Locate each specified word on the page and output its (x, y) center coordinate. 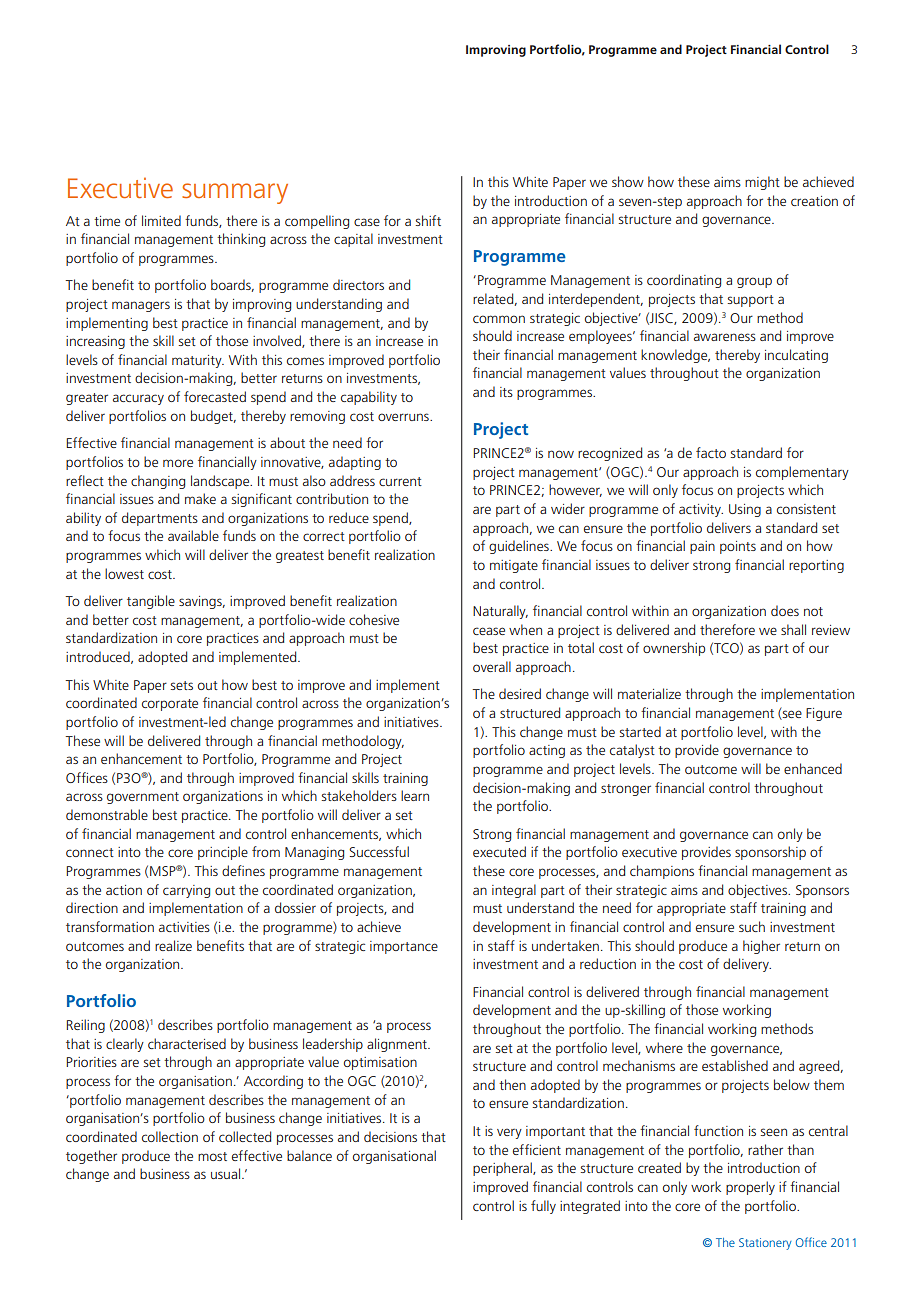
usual (225, 1173)
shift (428, 220)
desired (520, 693)
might (762, 183)
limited (161, 220)
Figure (824, 714)
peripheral (503, 1169)
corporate (170, 705)
